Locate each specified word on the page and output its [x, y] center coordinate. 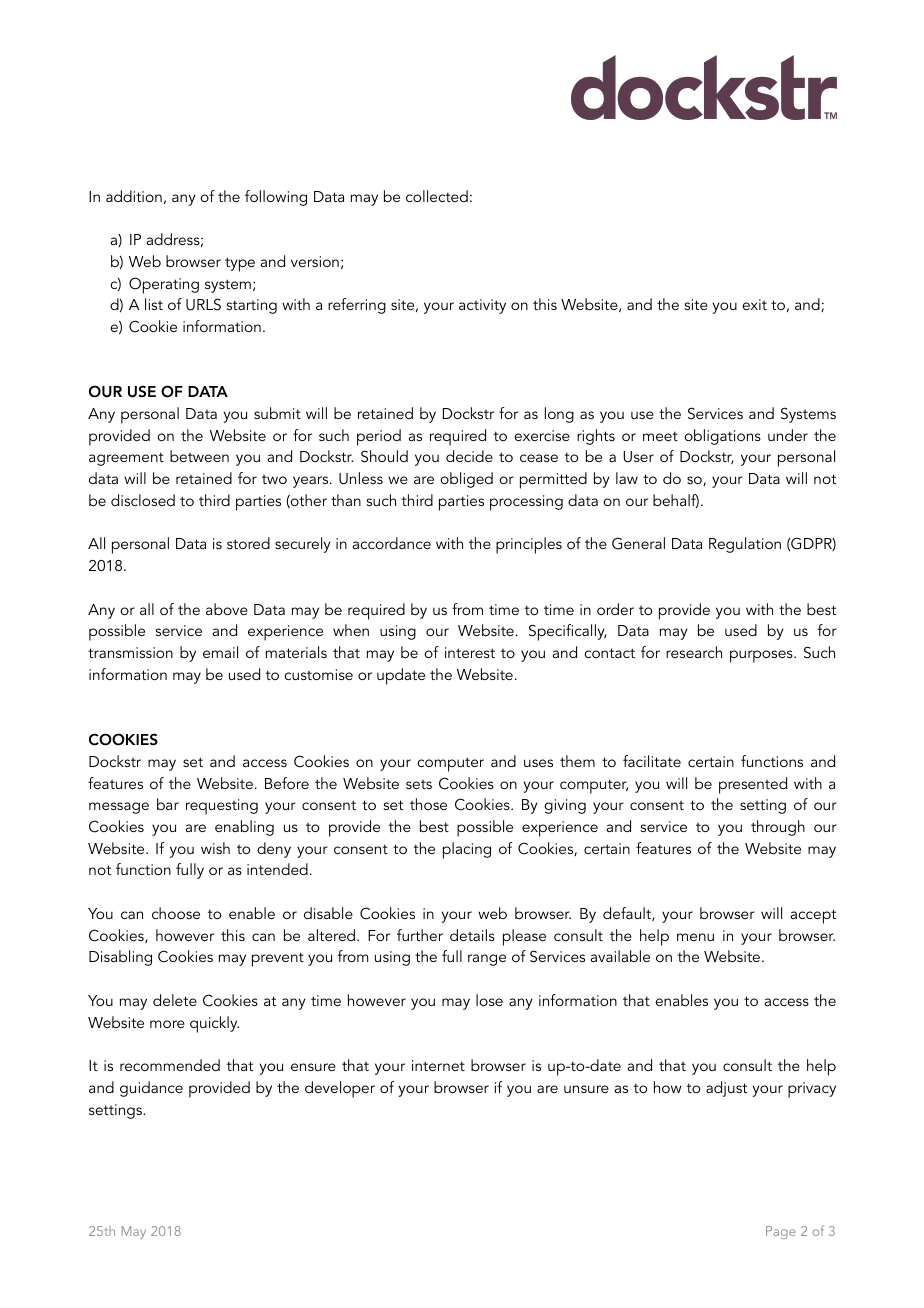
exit [754, 304]
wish [215, 848]
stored [248, 543]
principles [529, 545]
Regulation [745, 545]
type [240, 264]
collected [437, 196]
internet [438, 1065]
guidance [151, 1089]
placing [467, 850]
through [778, 828]
